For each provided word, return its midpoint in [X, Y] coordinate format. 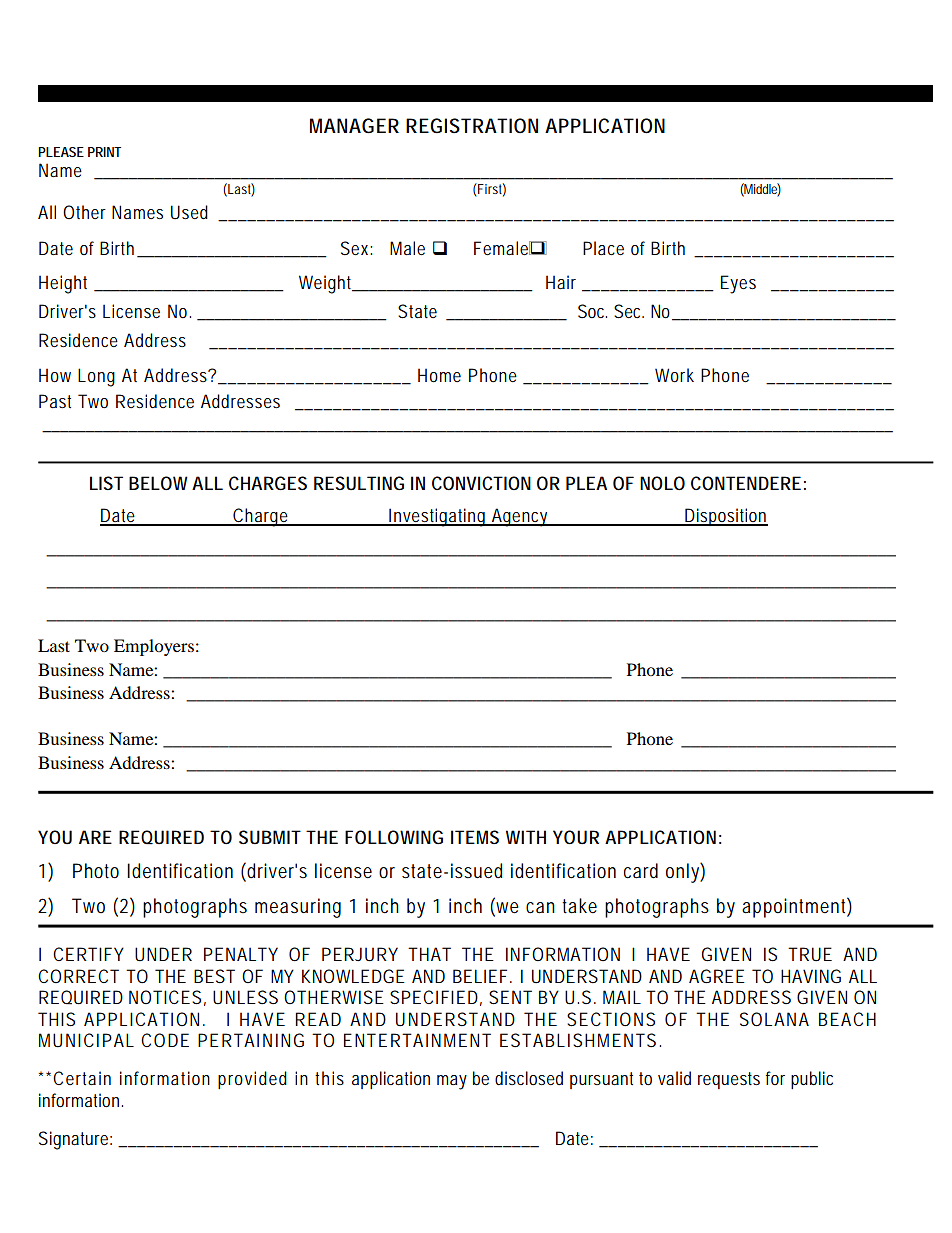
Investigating [438, 517]
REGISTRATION [472, 126]
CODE [165, 1040]
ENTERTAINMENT [417, 1040]
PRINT [104, 152]
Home [439, 375]
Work [674, 375]
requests [729, 1080]
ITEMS [475, 837]
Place [603, 248]
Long [96, 377]
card [641, 871]
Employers [154, 647]
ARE [95, 837]
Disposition [725, 517]
